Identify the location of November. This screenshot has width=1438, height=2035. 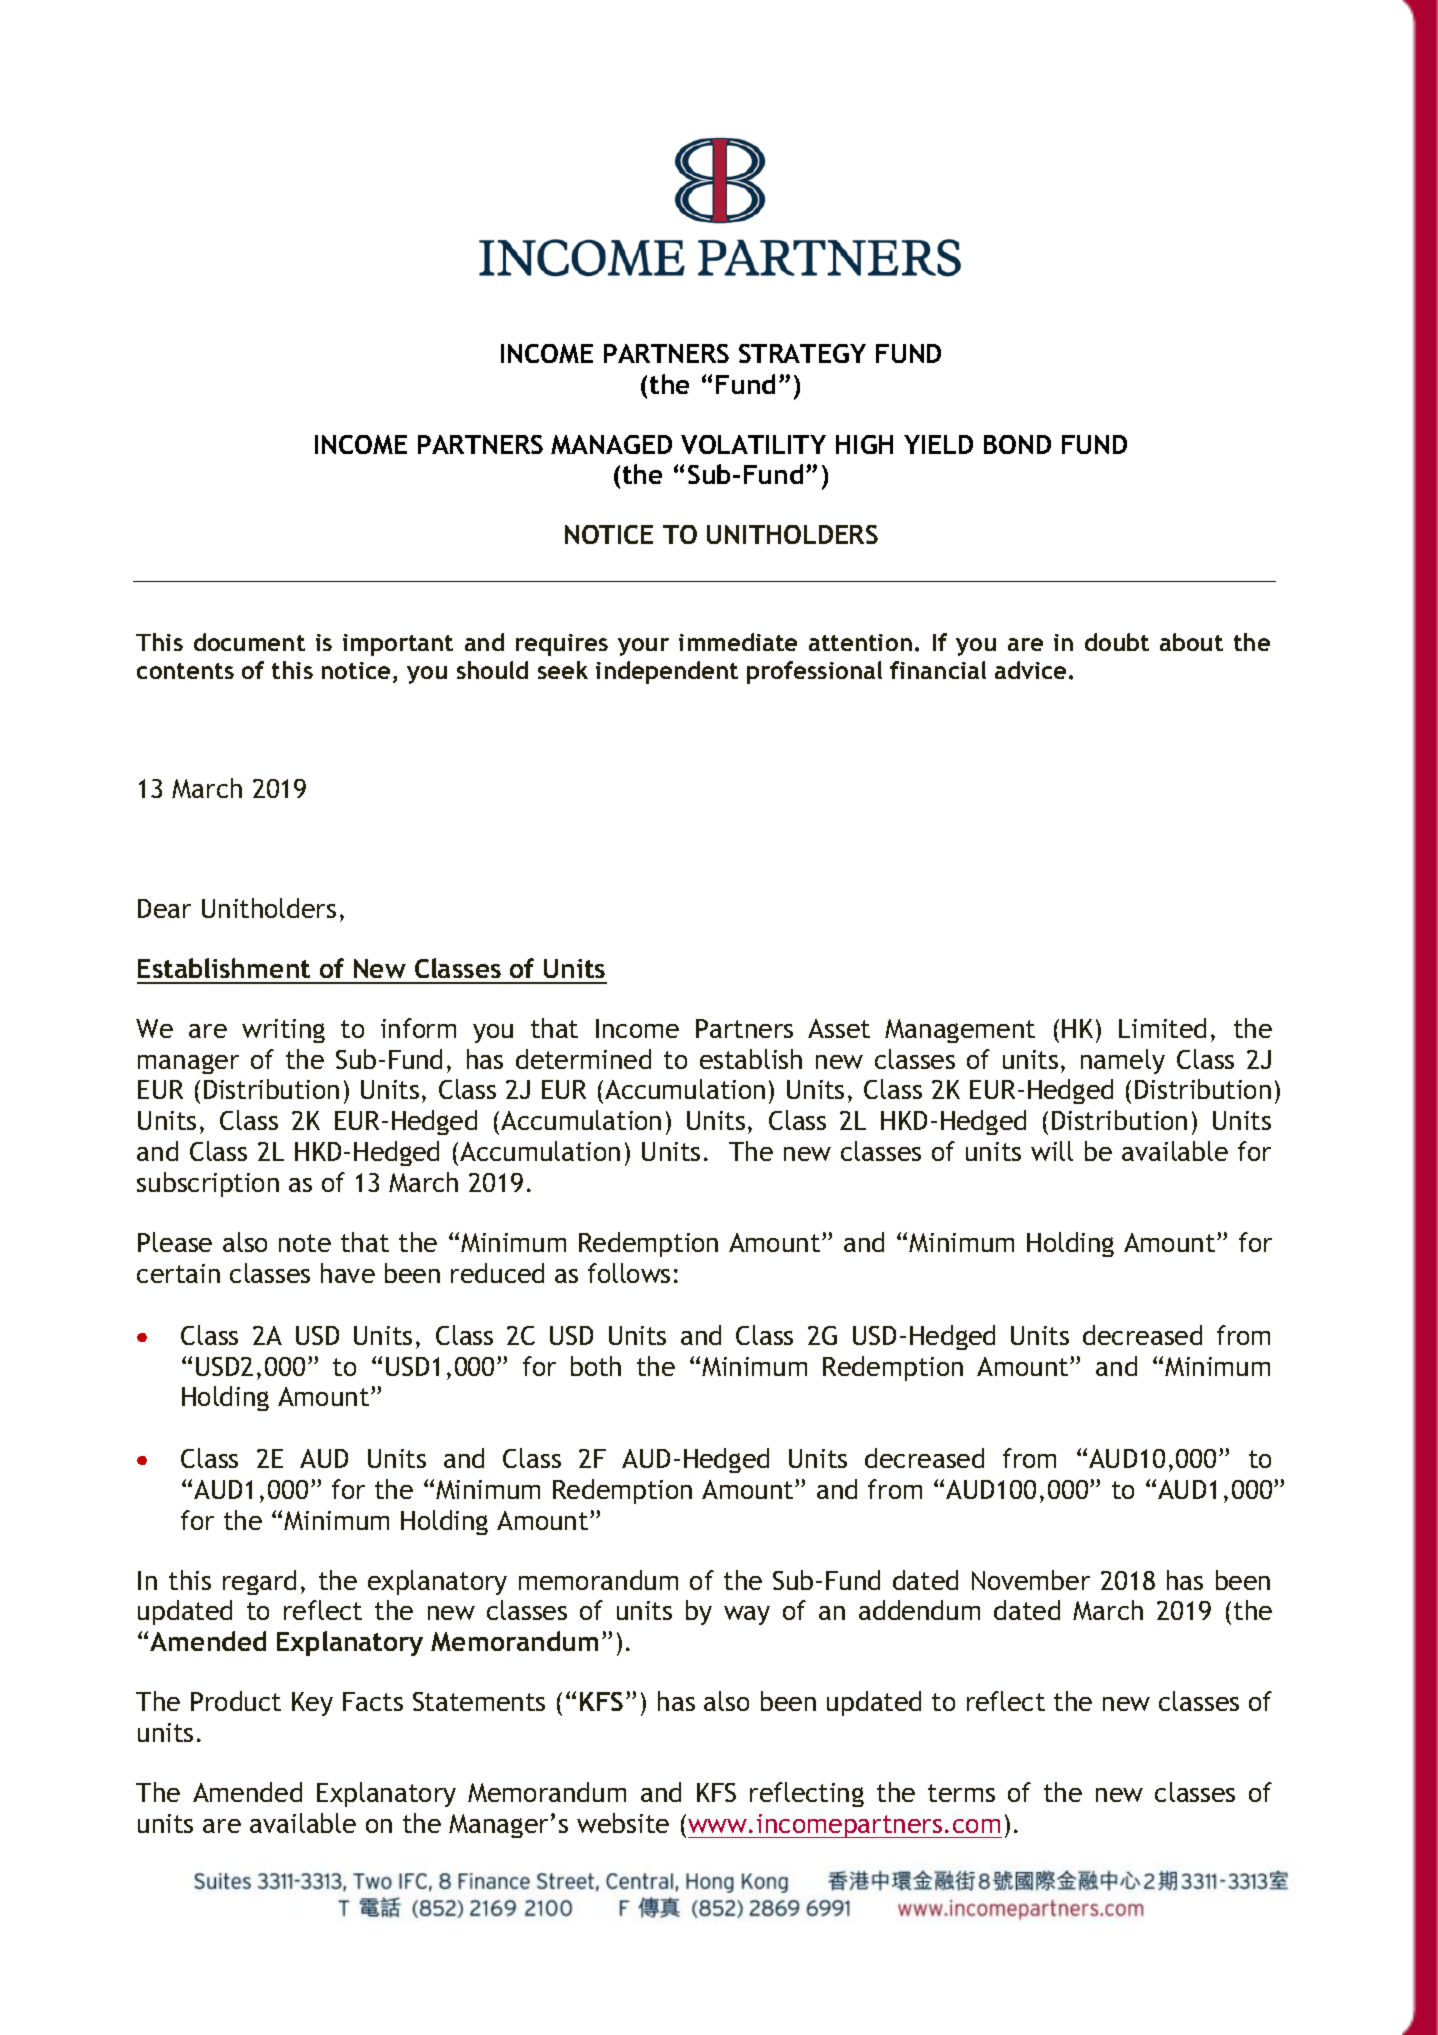
(1031, 1580).
